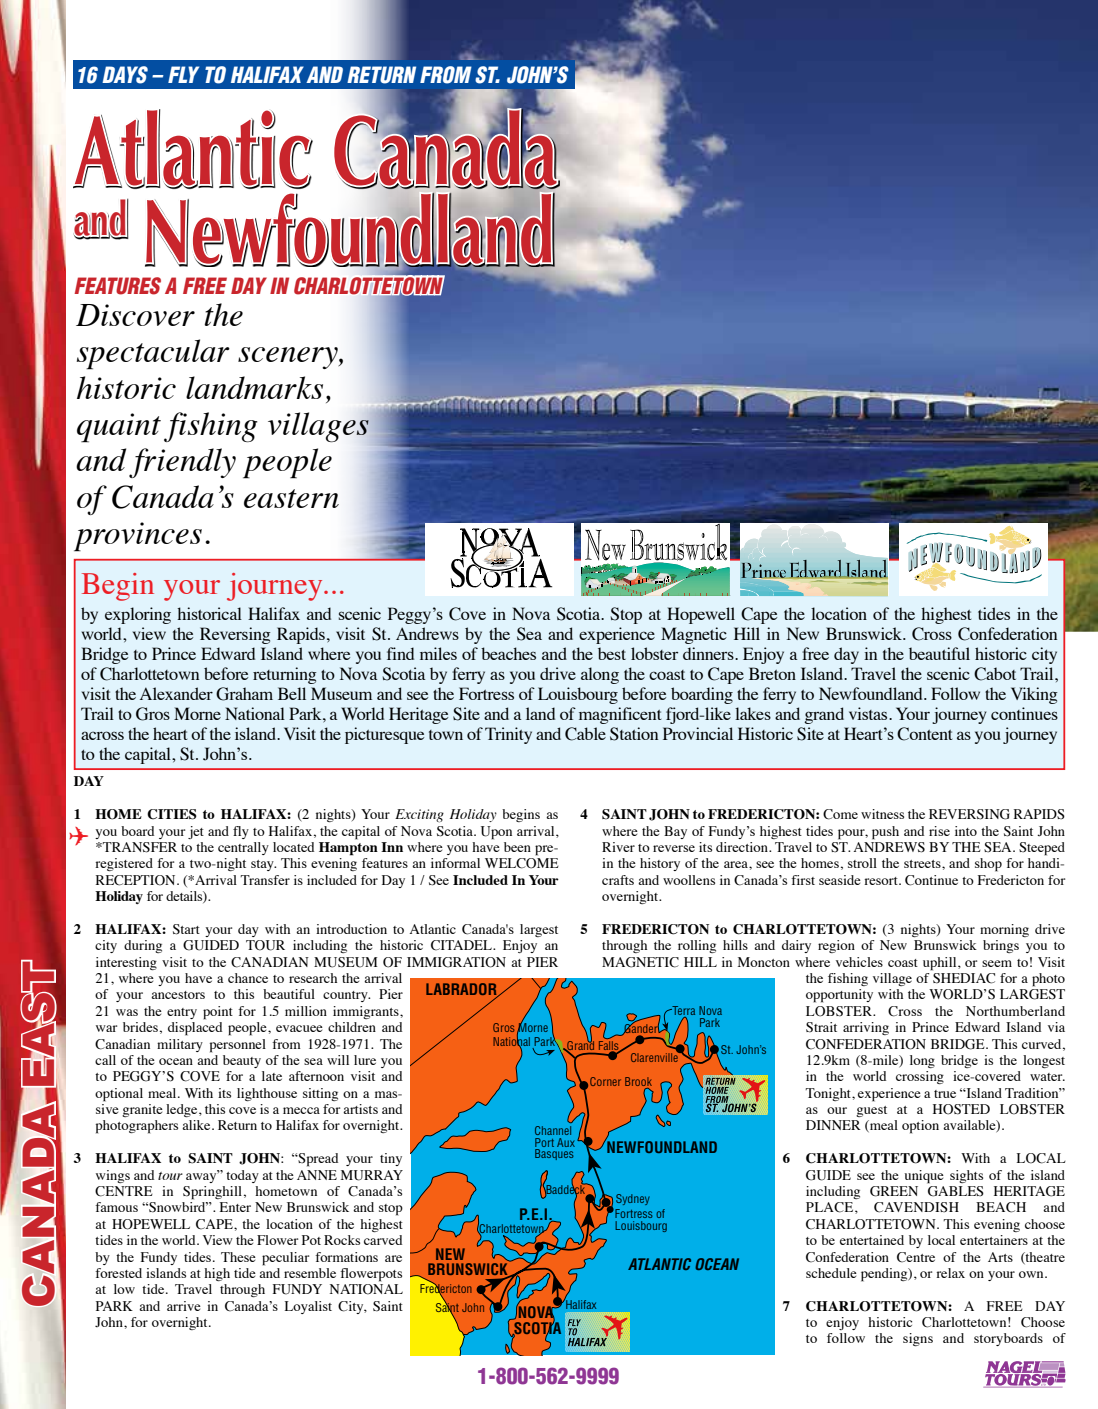 This image has width=1098, height=1409. What do you see at coordinates (182, 463) in the image?
I see `friendly` at bounding box center [182, 463].
